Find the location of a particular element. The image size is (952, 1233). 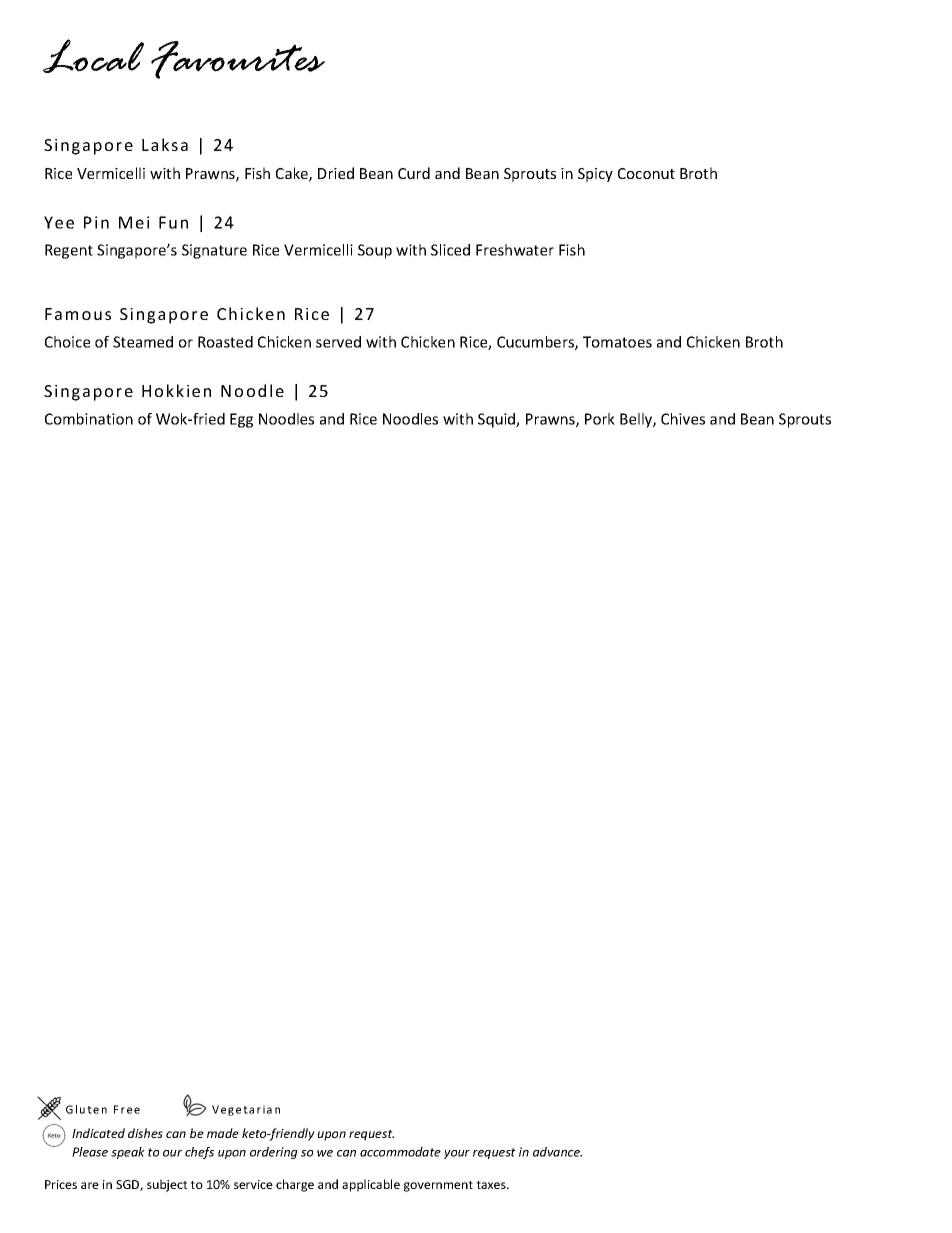

dishes is located at coordinates (145, 1133).
